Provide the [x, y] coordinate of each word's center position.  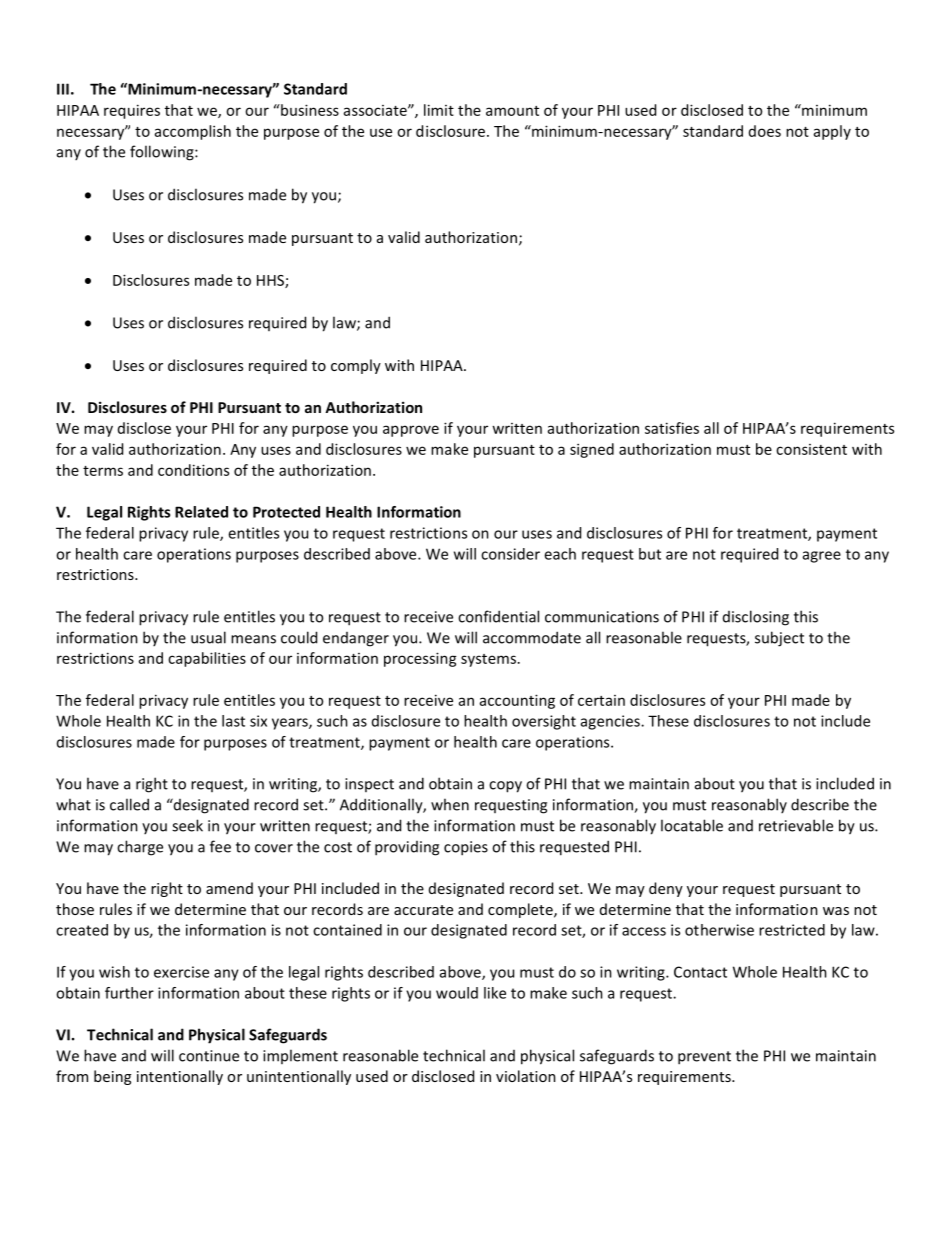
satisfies [672, 428]
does [765, 131]
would [457, 993]
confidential [498, 616]
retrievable [796, 825]
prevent [704, 1058]
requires [132, 111]
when [450, 804]
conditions [193, 470]
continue [209, 1056]
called [129, 804]
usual [208, 637]
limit [439, 110]
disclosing [756, 618]
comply [356, 366]
